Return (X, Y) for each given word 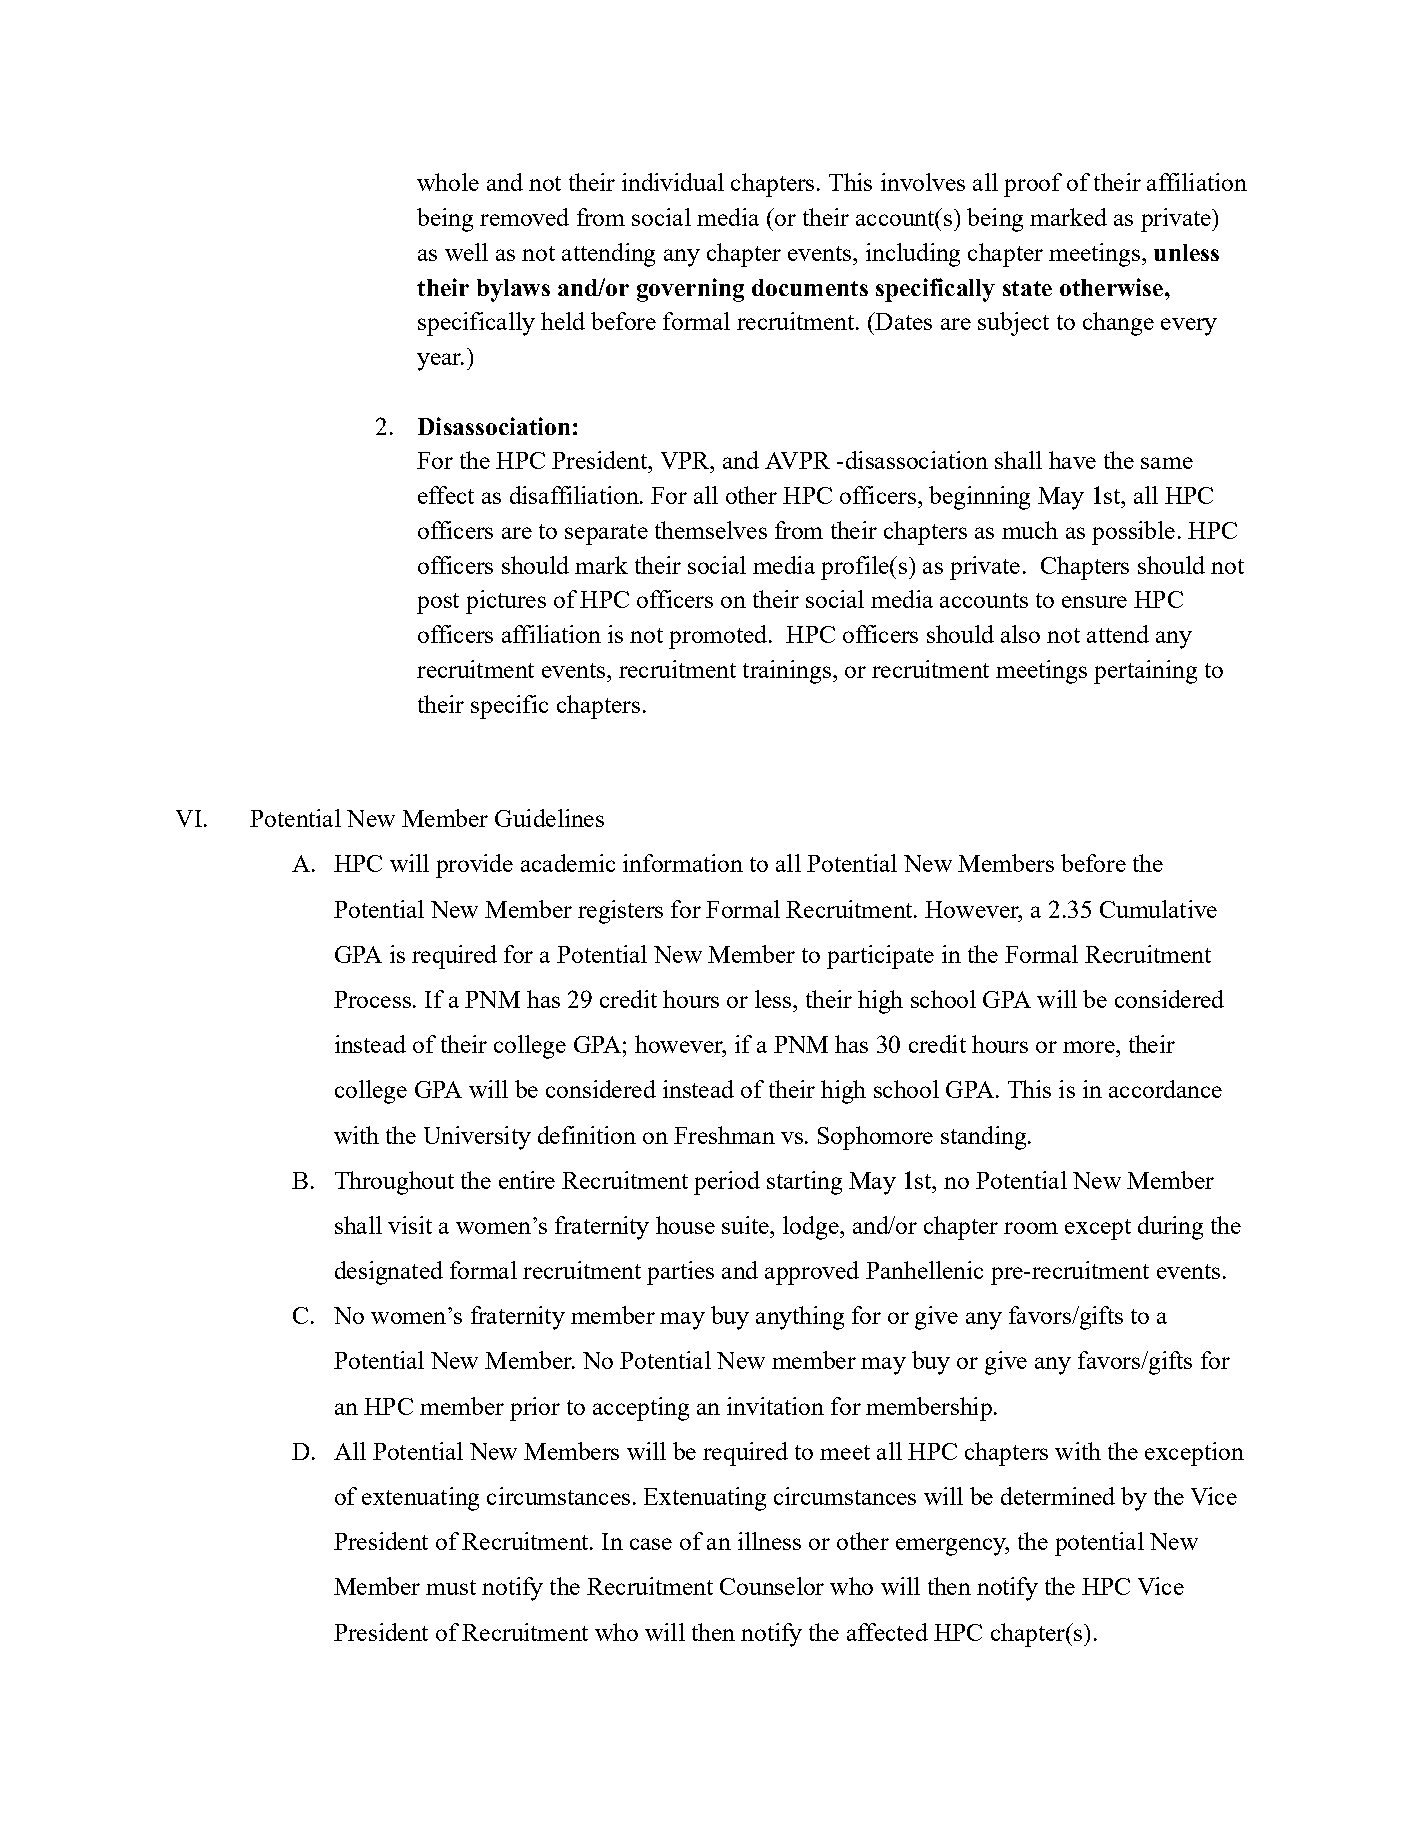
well (466, 252)
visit (410, 1225)
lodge (812, 1228)
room (1031, 1228)
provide (474, 866)
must (451, 1587)
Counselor (772, 1586)
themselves (711, 530)
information (683, 863)
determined (1058, 1496)
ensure (1094, 602)
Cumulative (1158, 909)
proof (1033, 185)
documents (810, 287)
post (438, 603)
